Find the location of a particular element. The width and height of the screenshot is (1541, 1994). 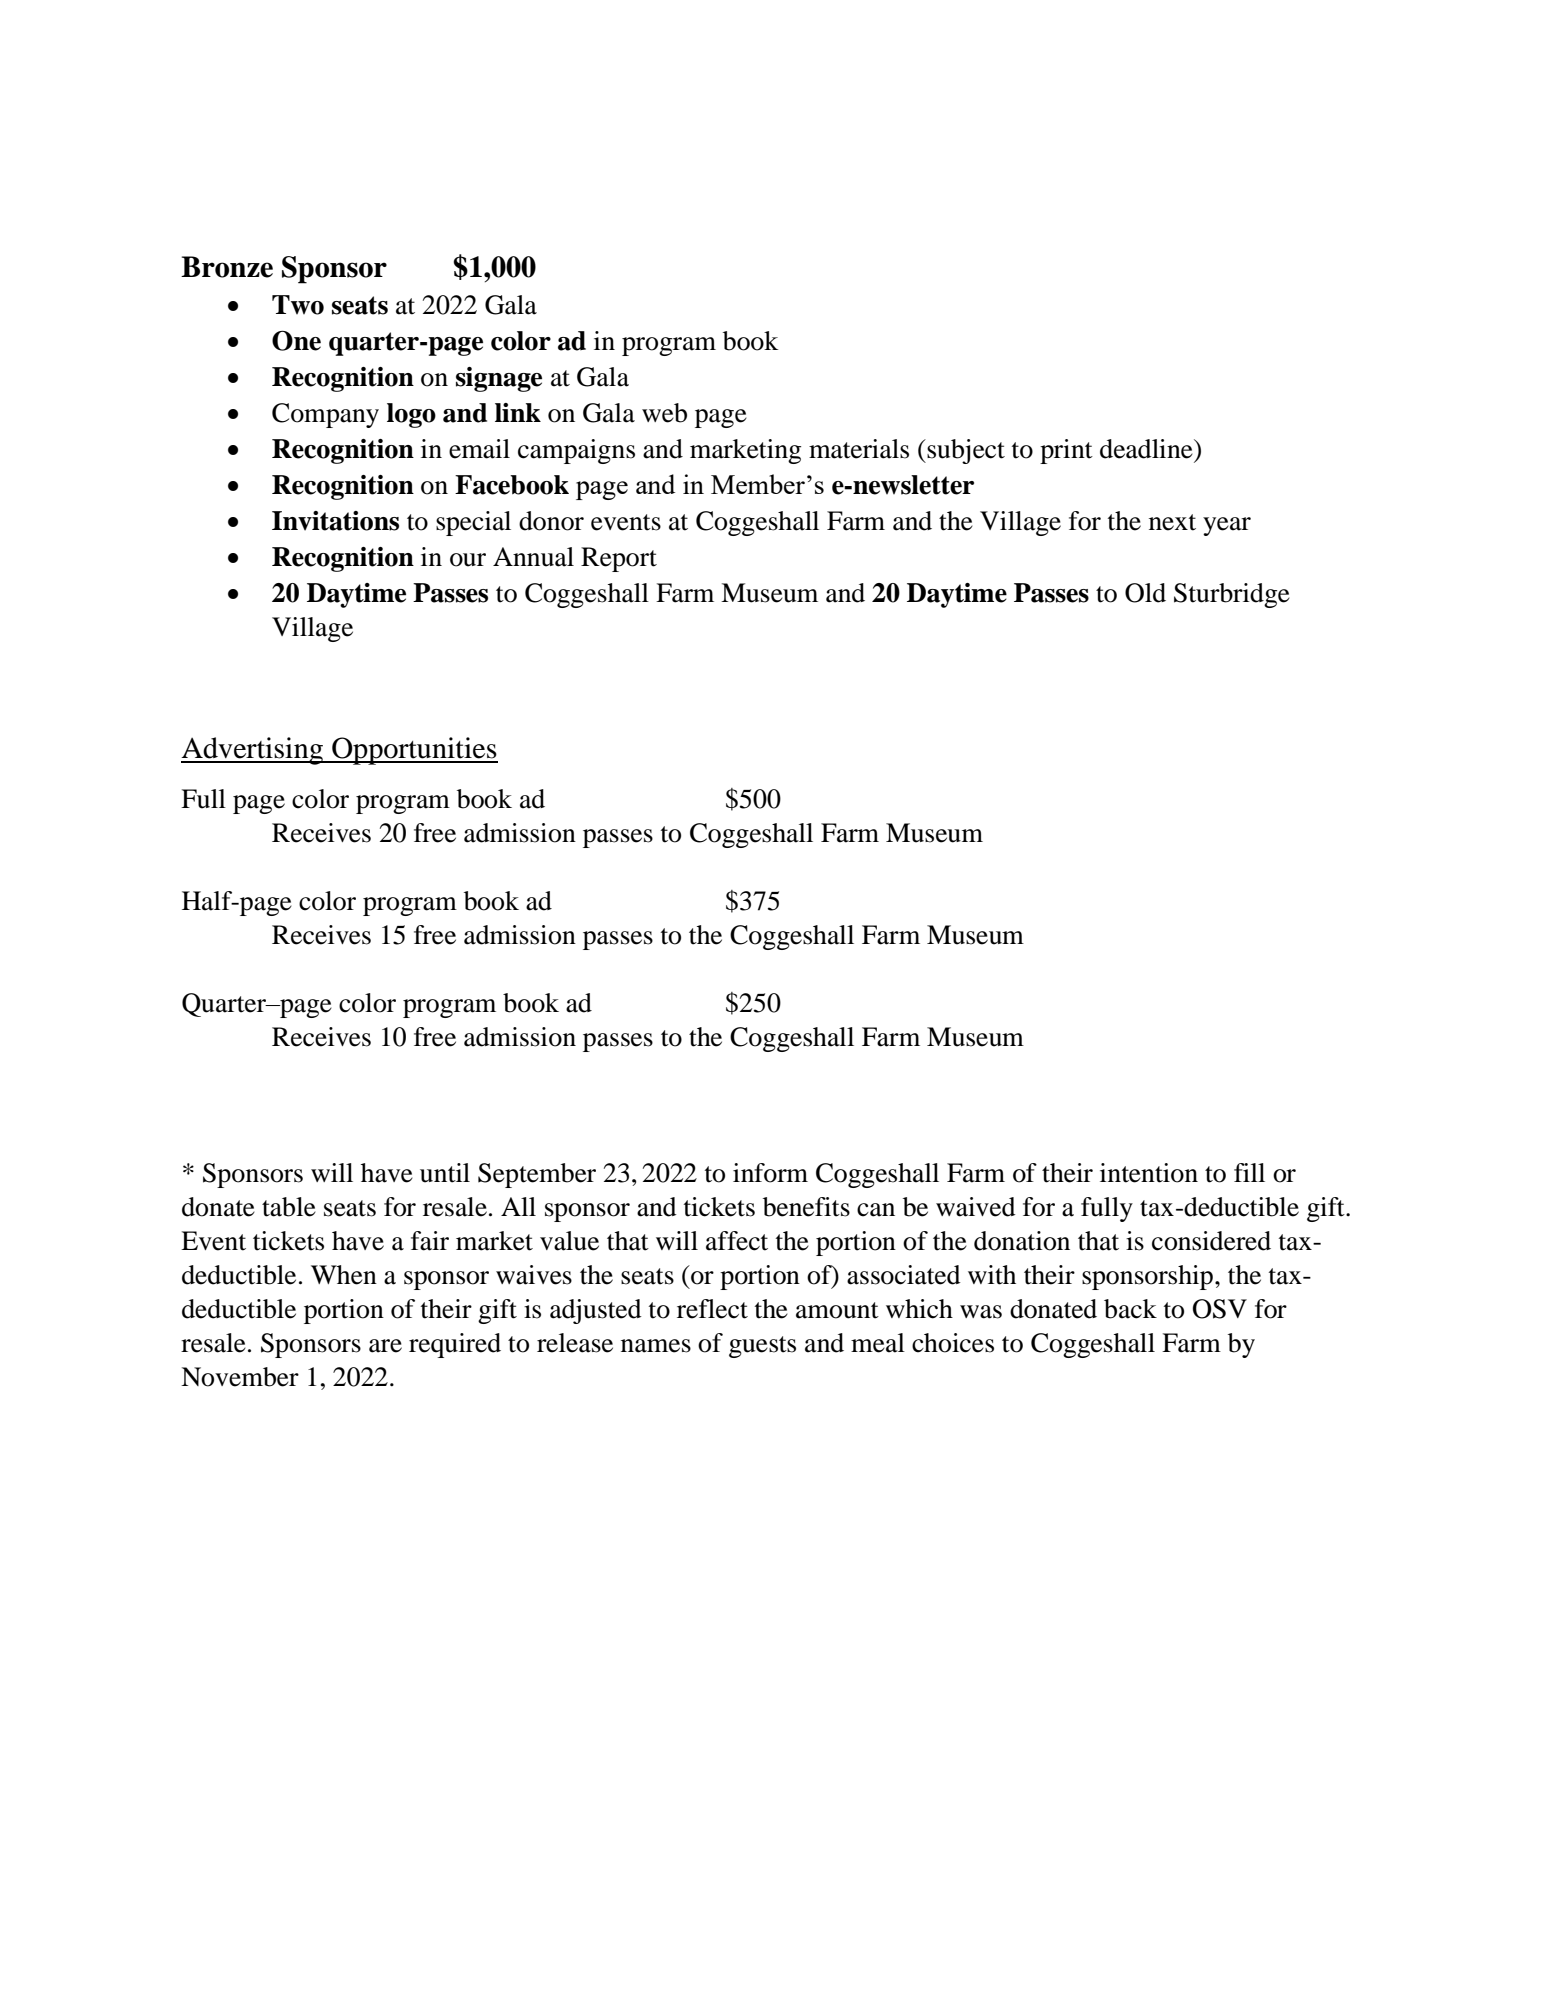

deadline is located at coordinates (1147, 449).
